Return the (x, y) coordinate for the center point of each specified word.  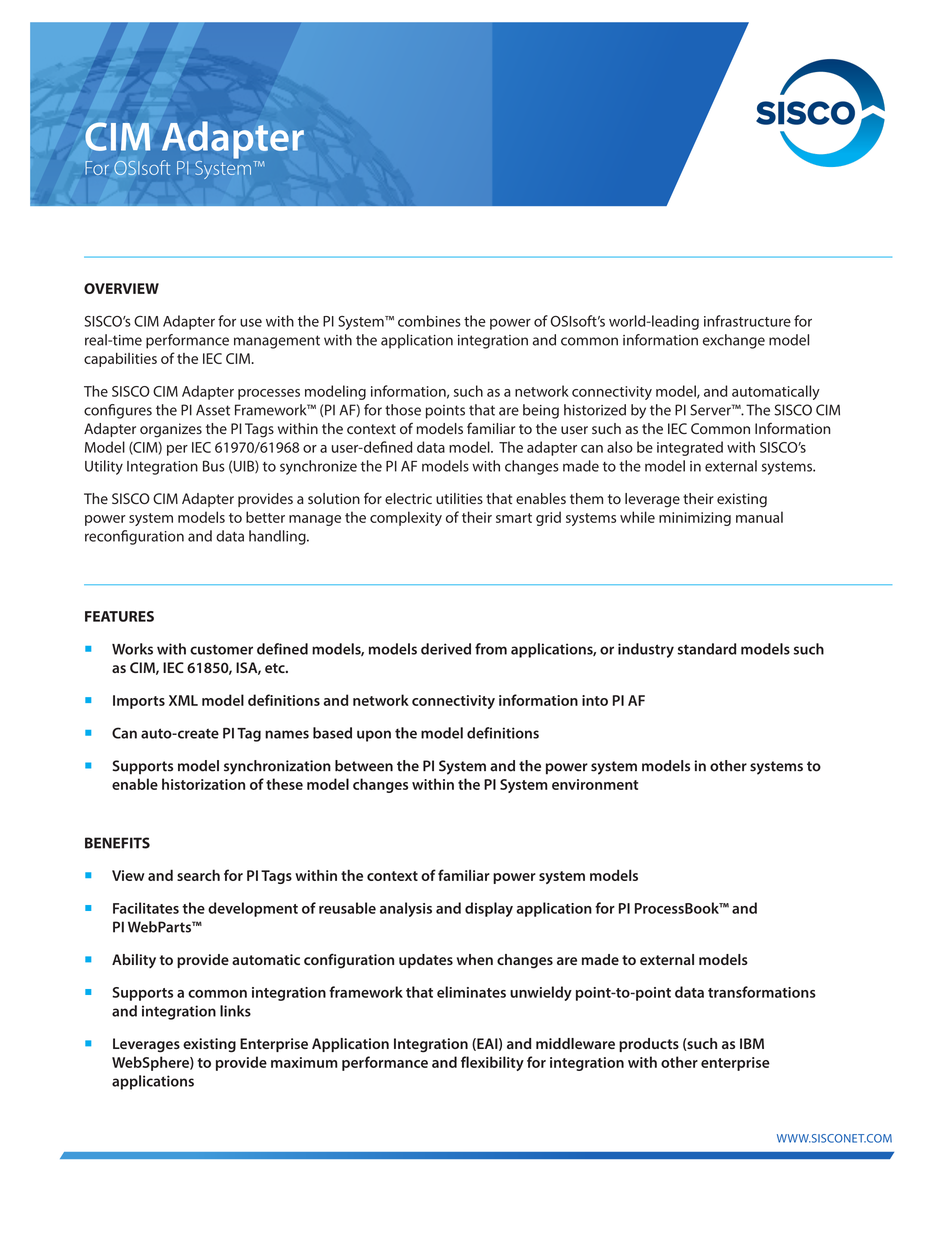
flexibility (492, 1063)
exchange (734, 341)
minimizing (695, 519)
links (235, 1011)
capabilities (120, 360)
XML (183, 700)
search (198, 875)
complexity (406, 518)
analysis (406, 909)
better (265, 517)
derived (446, 649)
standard (707, 649)
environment (595, 784)
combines (429, 321)
